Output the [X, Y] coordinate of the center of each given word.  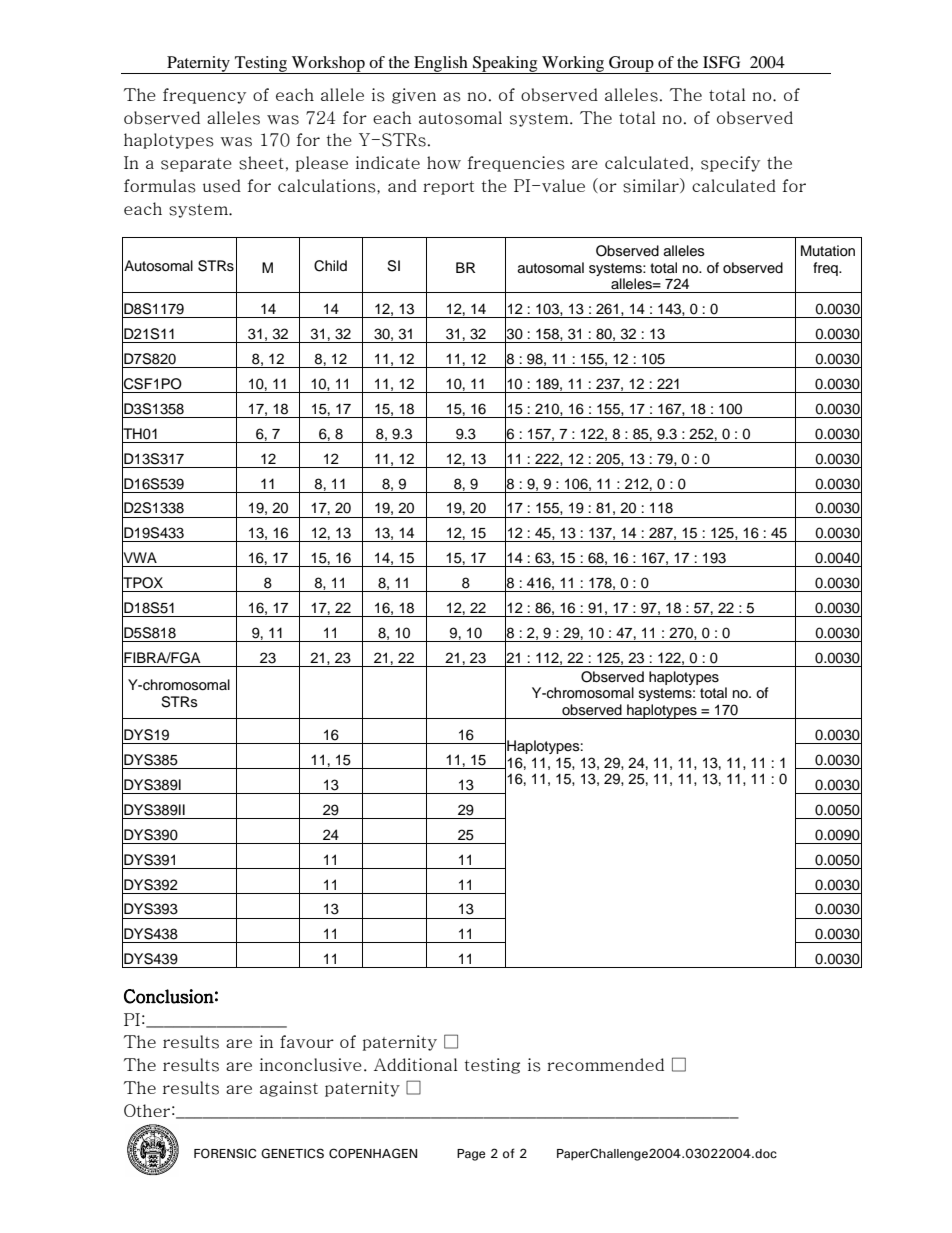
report [448, 188]
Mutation [828, 250]
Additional [416, 1064]
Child [330, 266]
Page [471, 1155]
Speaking [505, 65]
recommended [605, 1064]
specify [730, 164]
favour [307, 1041]
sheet [261, 163]
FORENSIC [225, 1153]
